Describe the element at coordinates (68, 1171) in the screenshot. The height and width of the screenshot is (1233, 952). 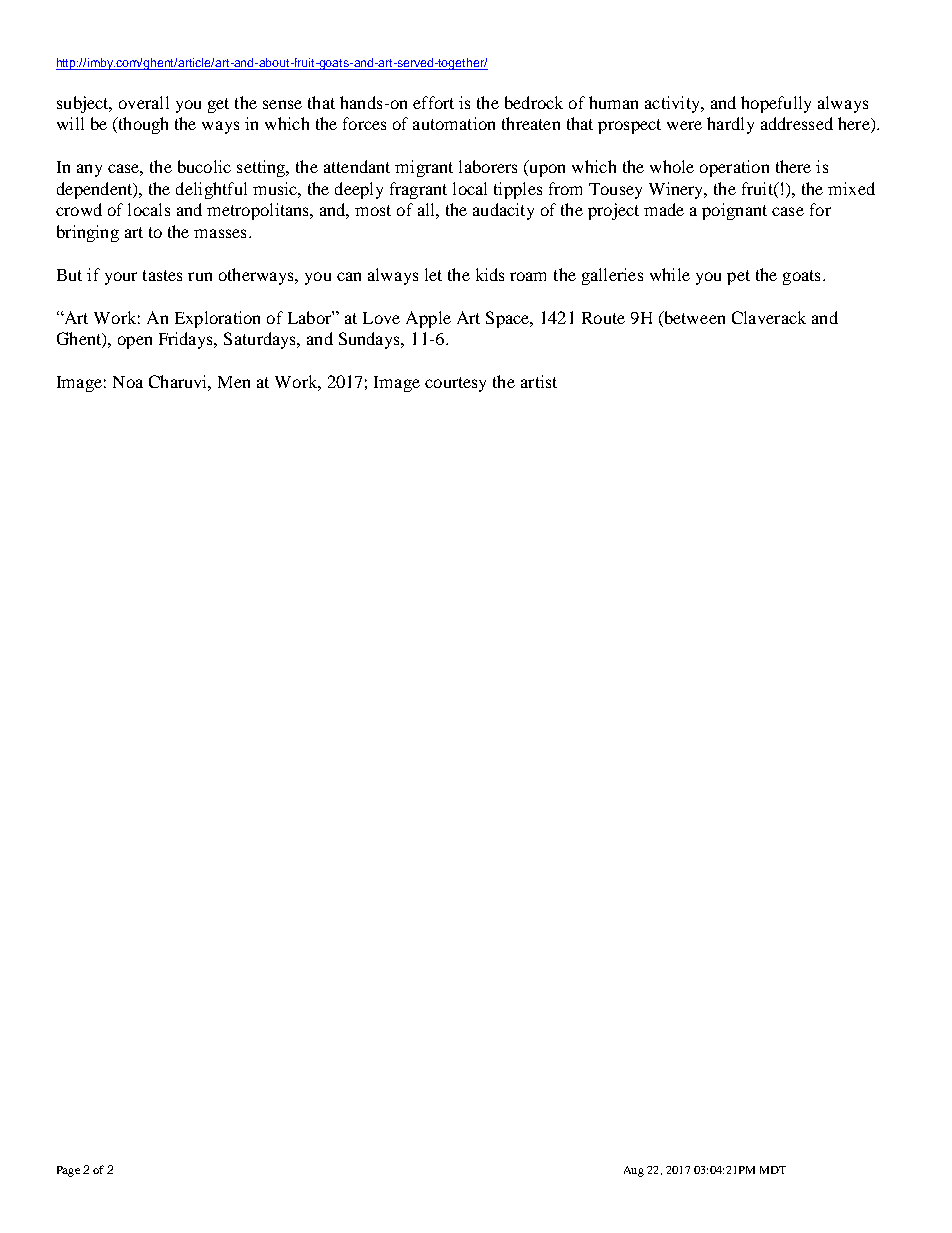
I see `Page` at that location.
